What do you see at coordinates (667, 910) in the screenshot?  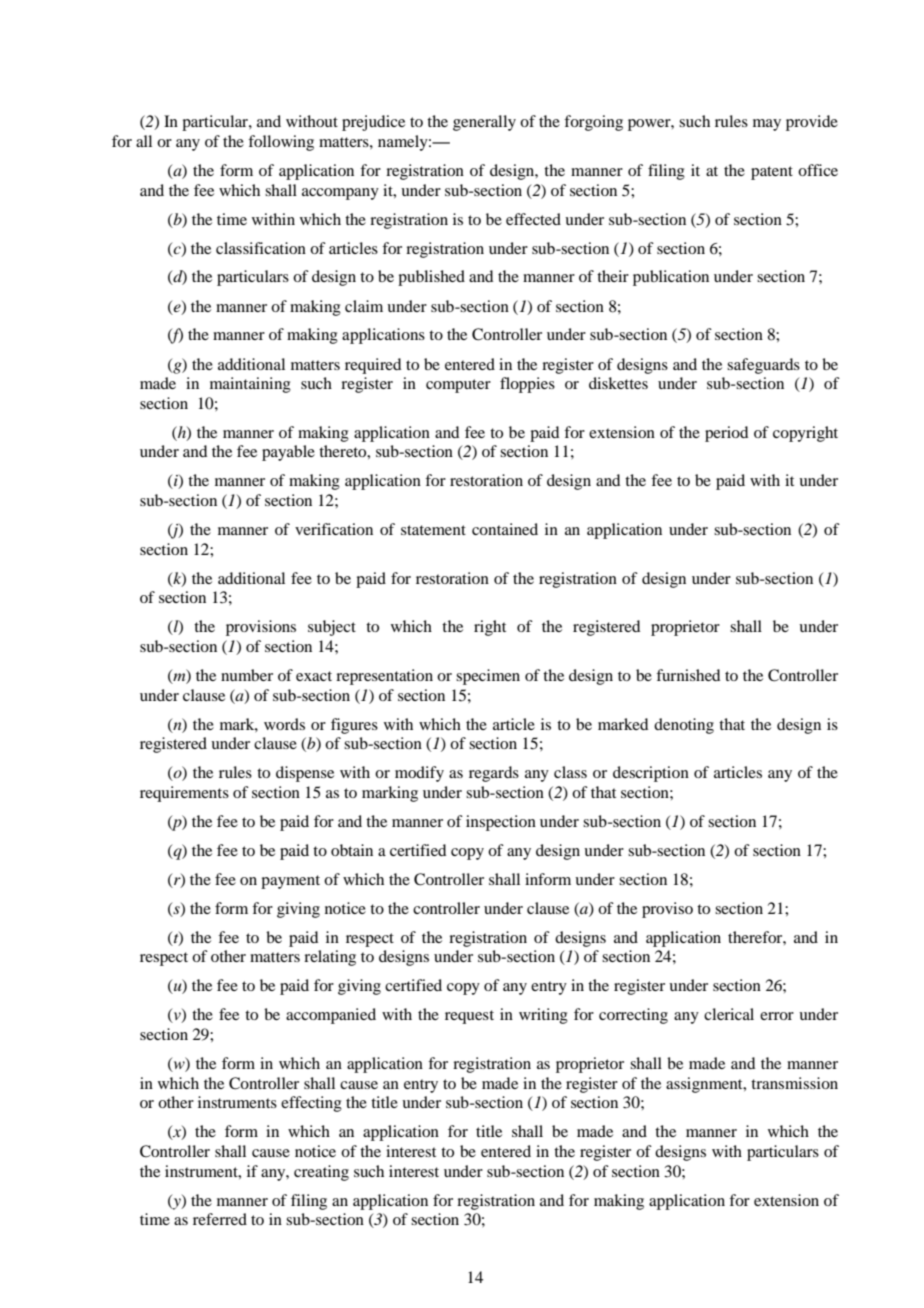 I see `proviso` at bounding box center [667, 910].
